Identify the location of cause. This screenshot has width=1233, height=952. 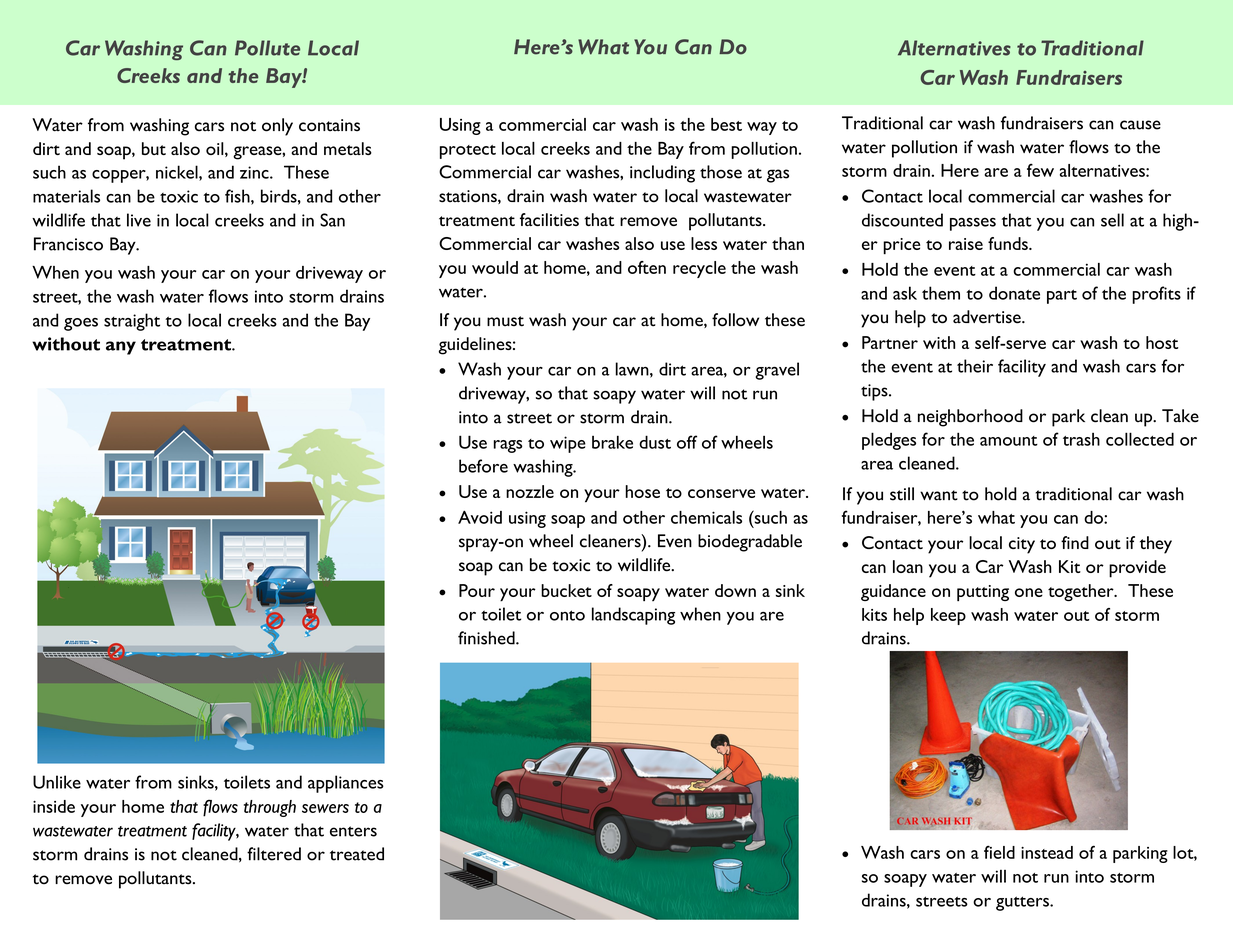
(1140, 125).
